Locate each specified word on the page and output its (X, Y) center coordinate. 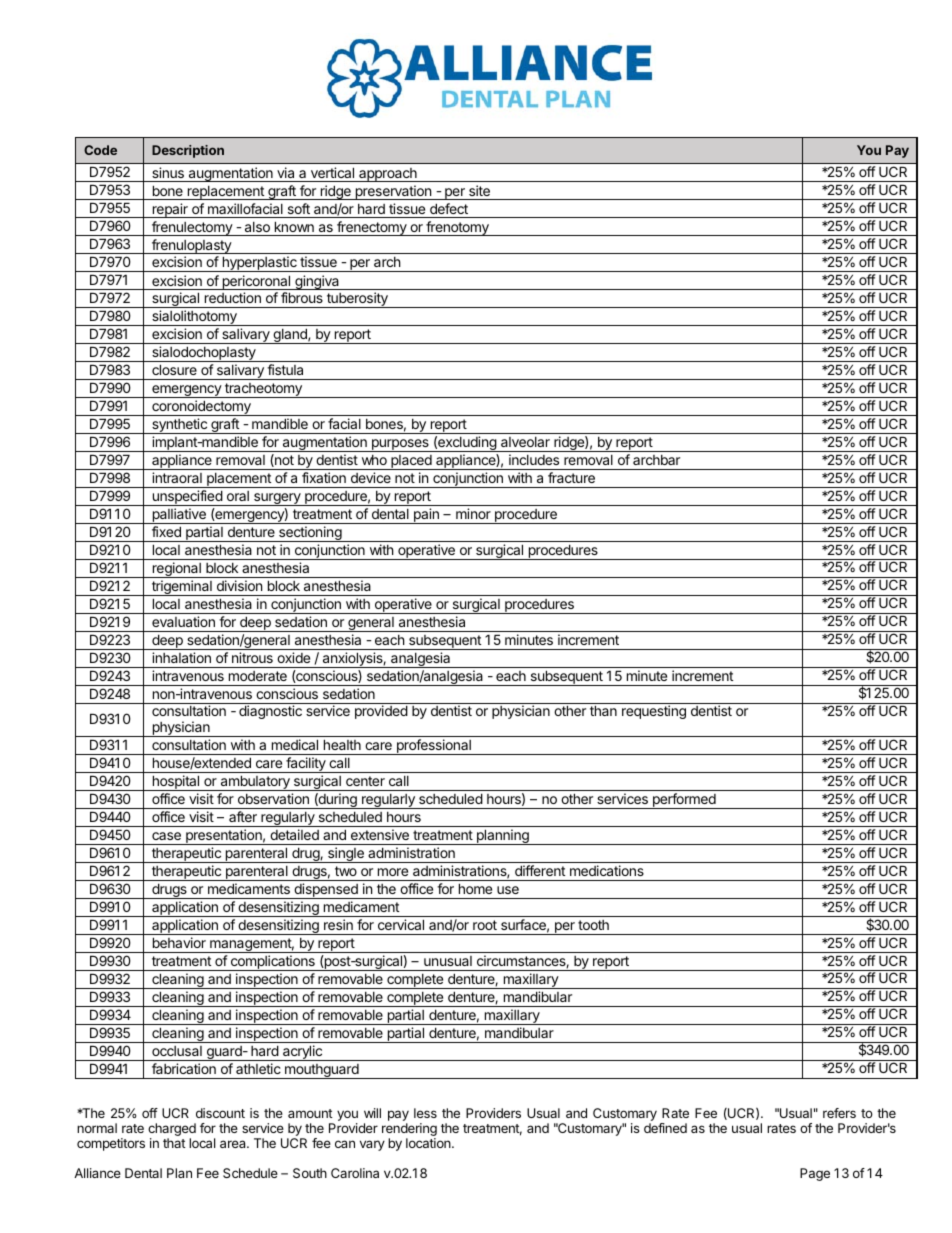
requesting (654, 712)
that (174, 1143)
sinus (168, 172)
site (479, 190)
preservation (393, 192)
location (429, 1143)
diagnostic (270, 712)
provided (381, 712)
